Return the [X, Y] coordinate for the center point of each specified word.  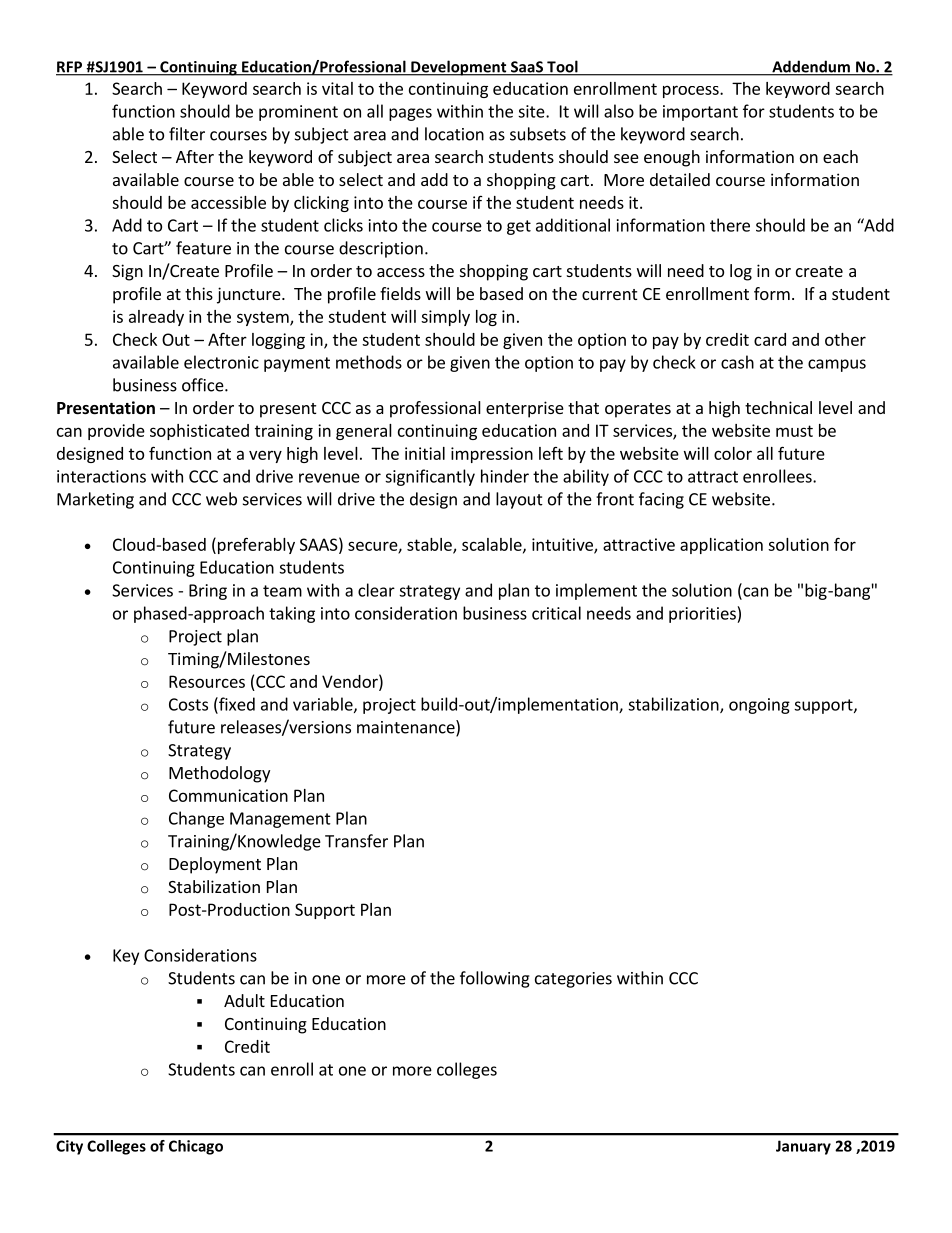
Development [459, 68]
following [495, 979]
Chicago [196, 1147]
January [803, 1147]
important [700, 113]
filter [187, 134]
